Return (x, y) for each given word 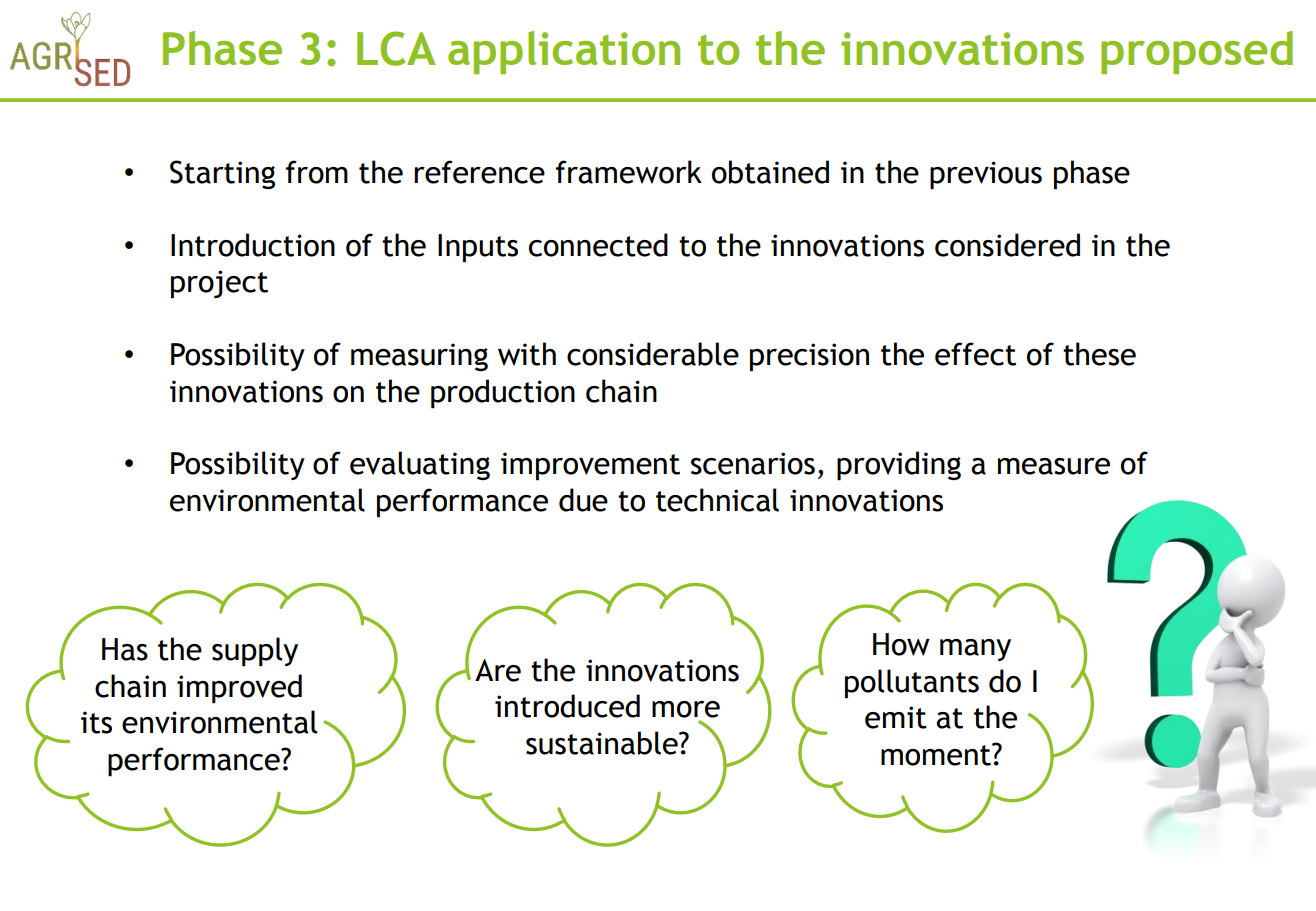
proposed (1197, 52)
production (503, 394)
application (564, 52)
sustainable (603, 743)
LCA (396, 48)
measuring (419, 357)
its (96, 722)
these (1099, 354)
